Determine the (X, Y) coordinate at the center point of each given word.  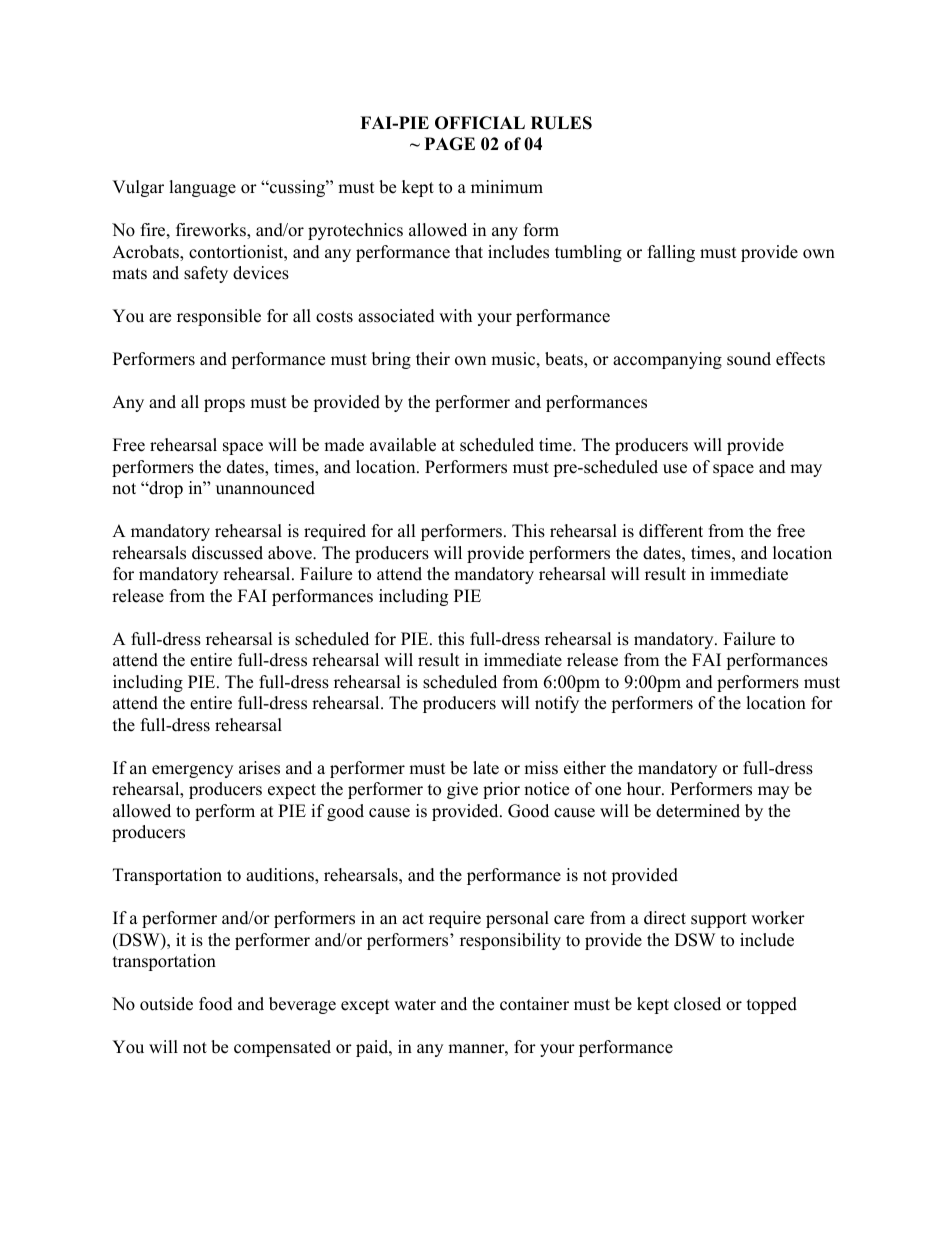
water (415, 1005)
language (202, 188)
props (224, 405)
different (671, 531)
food (216, 1004)
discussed (227, 553)
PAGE (450, 144)
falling (671, 253)
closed (697, 1004)
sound (749, 359)
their (433, 359)
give (462, 790)
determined (698, 811)
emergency (192, 771)
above (291, 553)
